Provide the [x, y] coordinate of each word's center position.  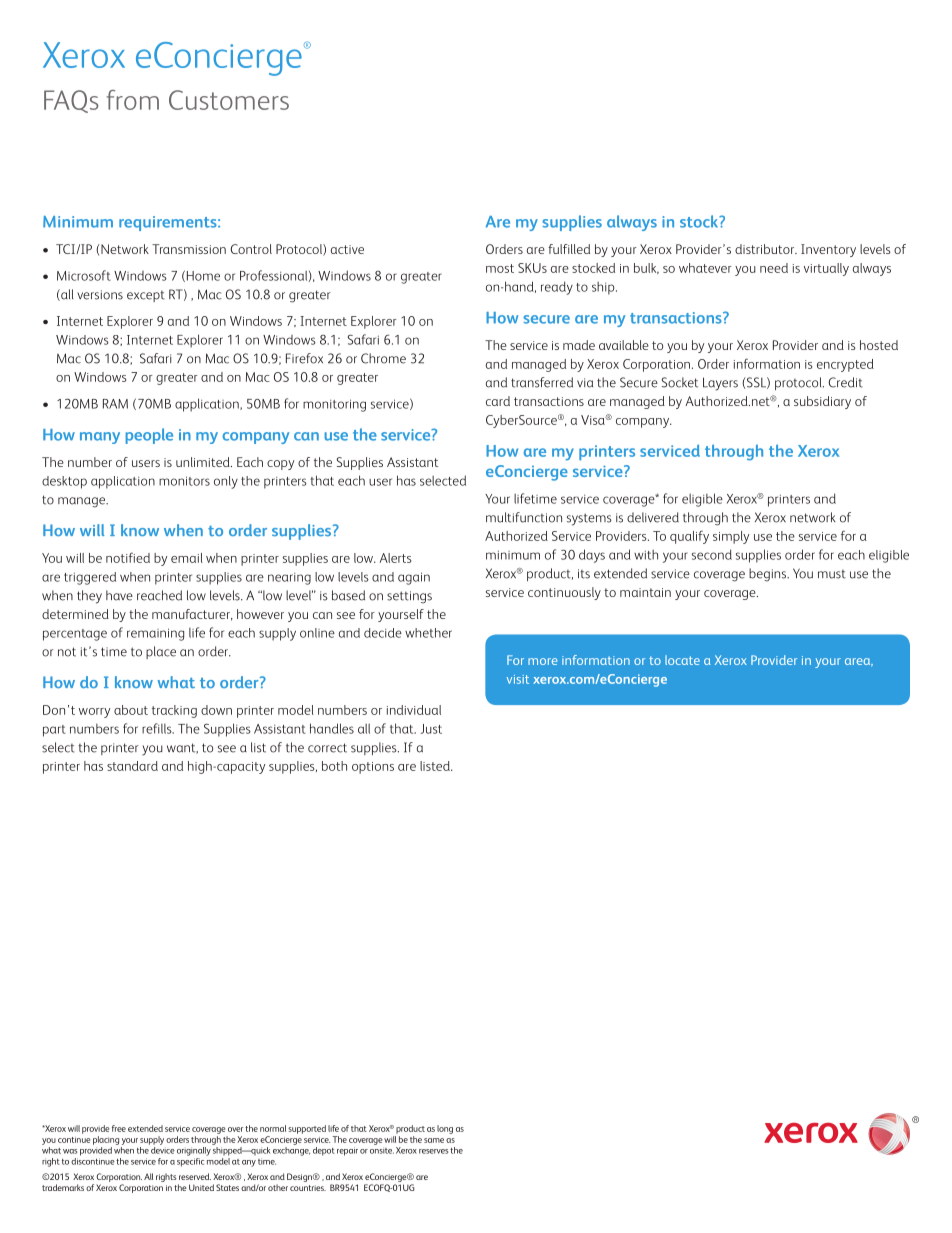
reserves [433, 1151]
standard [132, 766]
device [162, 1149]
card [498, 401]
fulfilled [569, 249]
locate [682, 660]
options [373, 768]
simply [731, 537]
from [133, 100]
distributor [766, 249]
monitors [184, 481]
